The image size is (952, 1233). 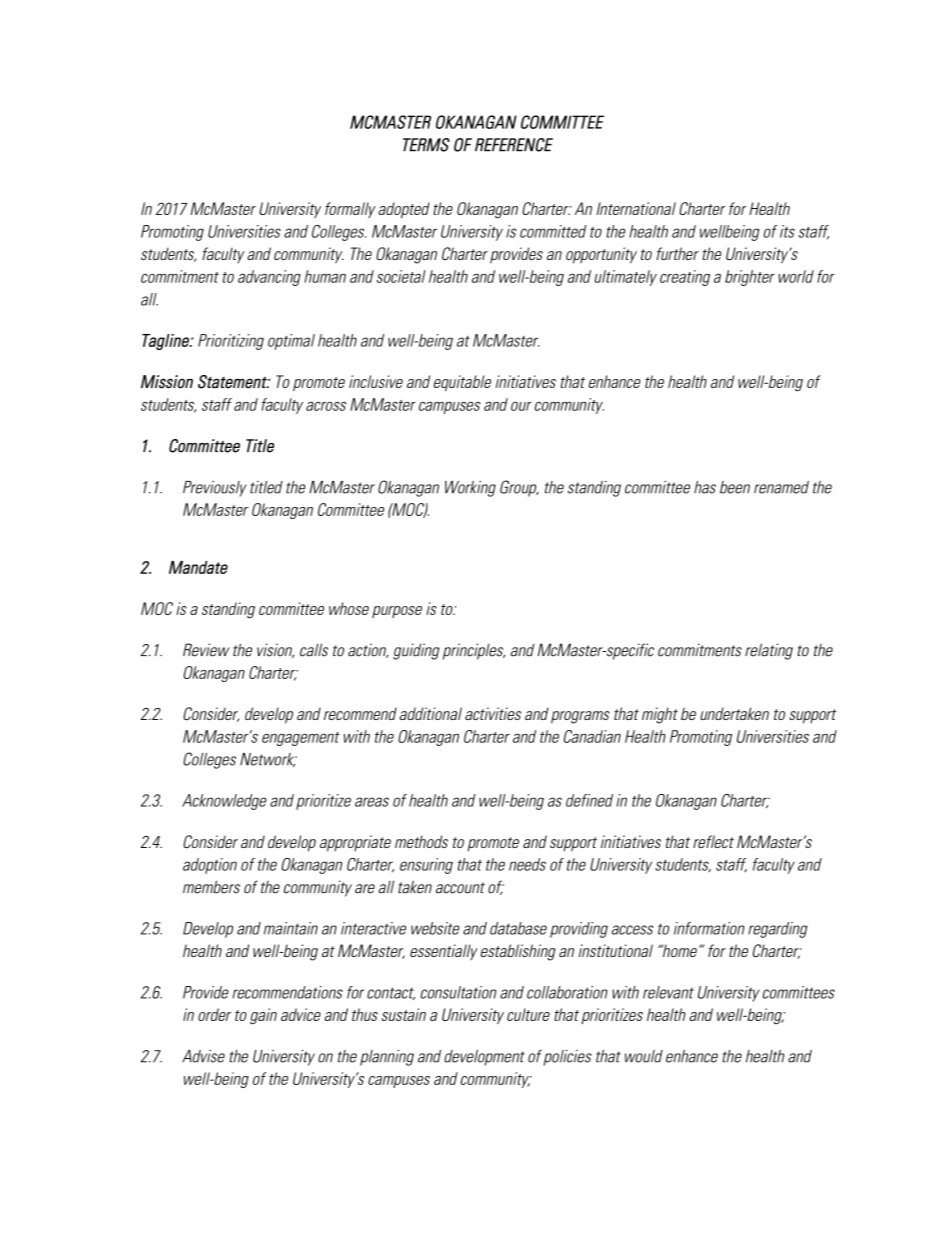 I want to click on Mandate, so click(x=198, y=567).
